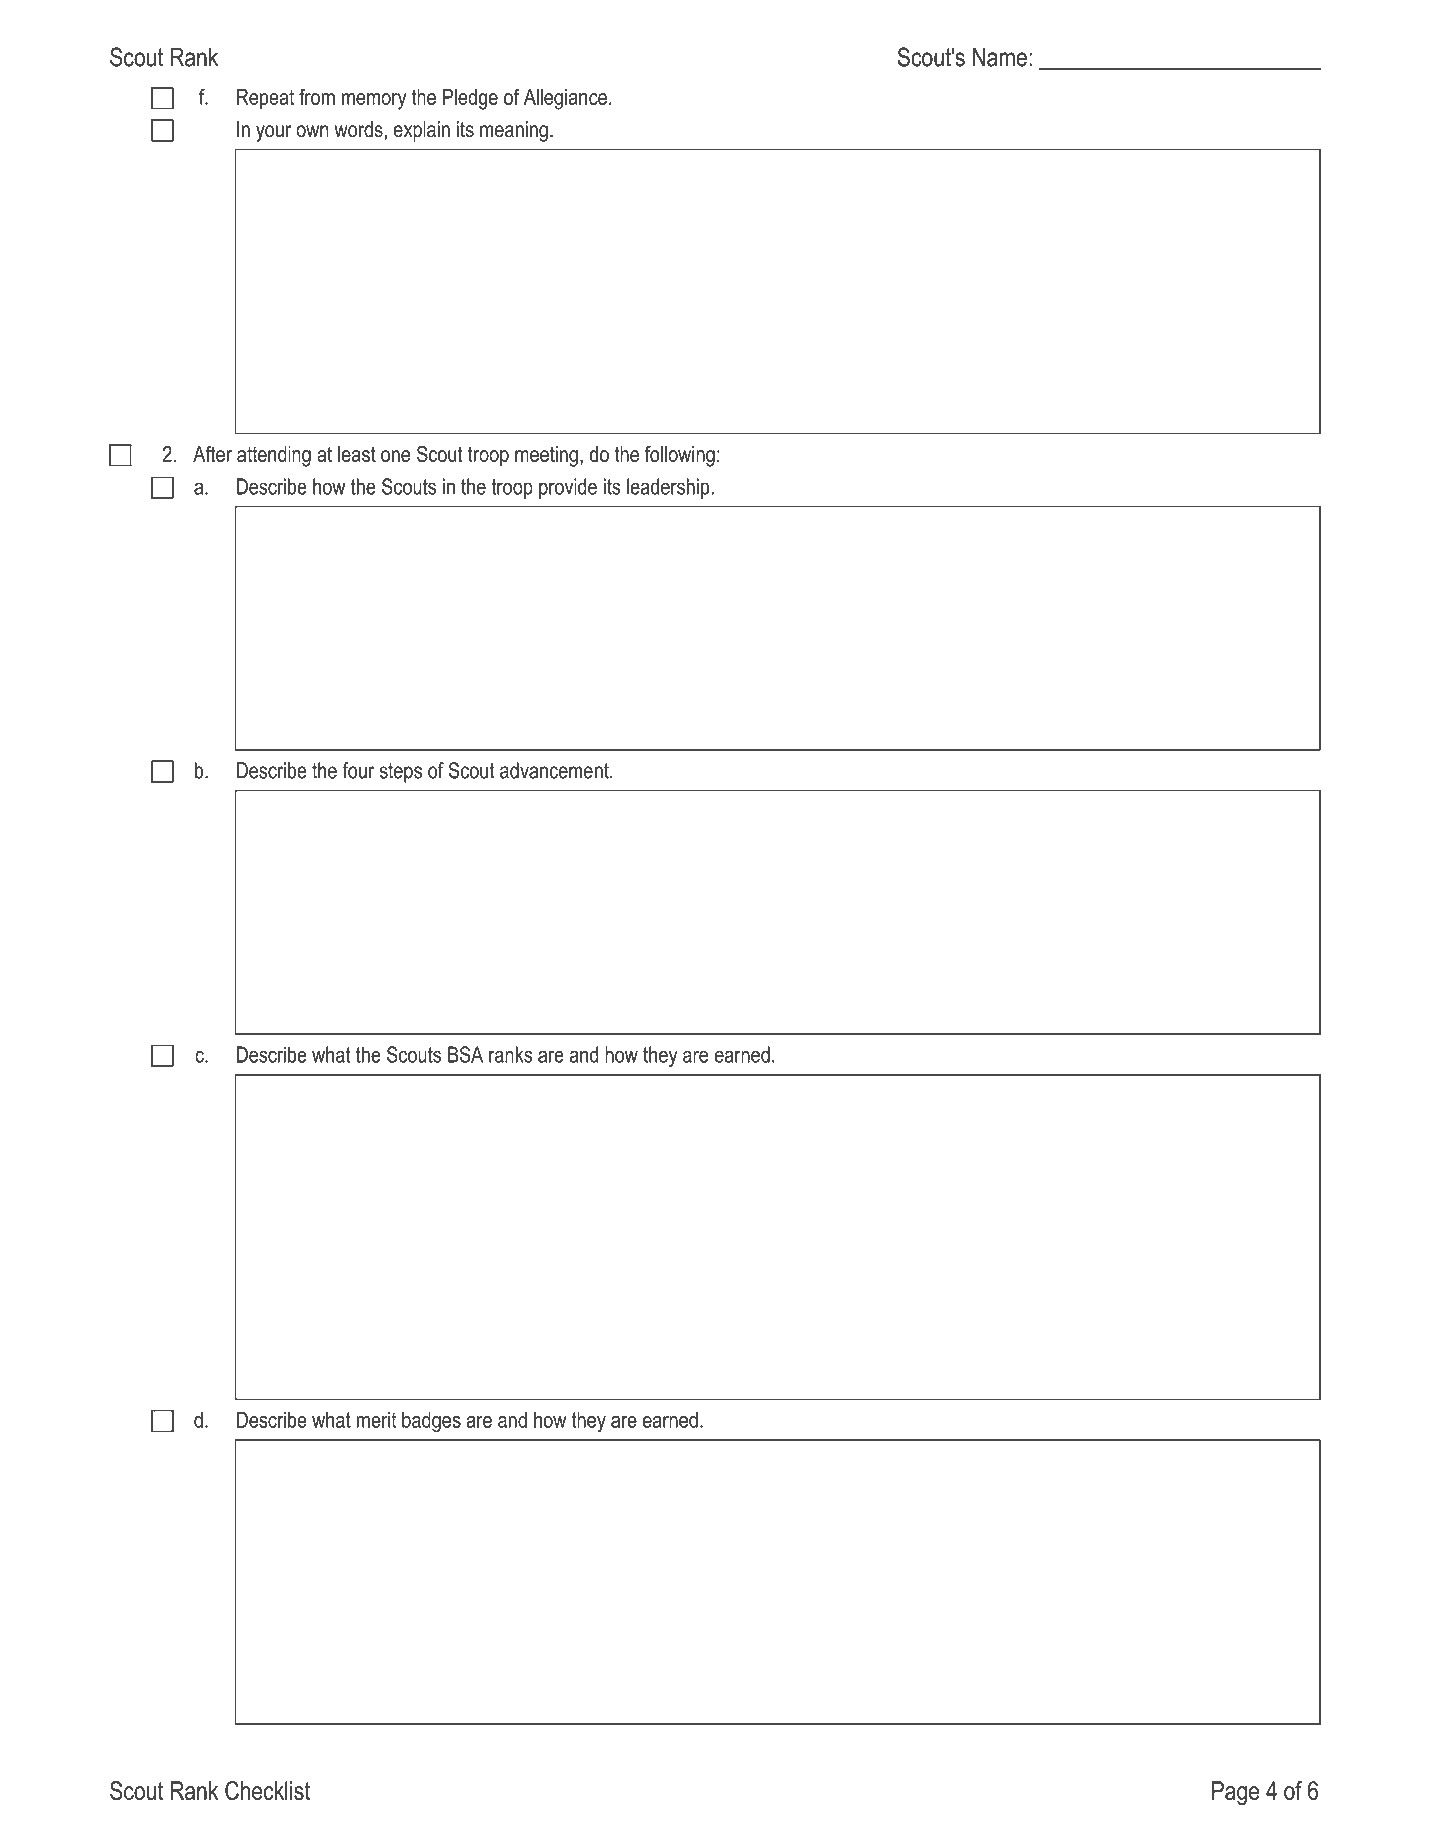 The height and width of the page is (1845, 1429). I want to click on BSA, so click(465, 1054).
